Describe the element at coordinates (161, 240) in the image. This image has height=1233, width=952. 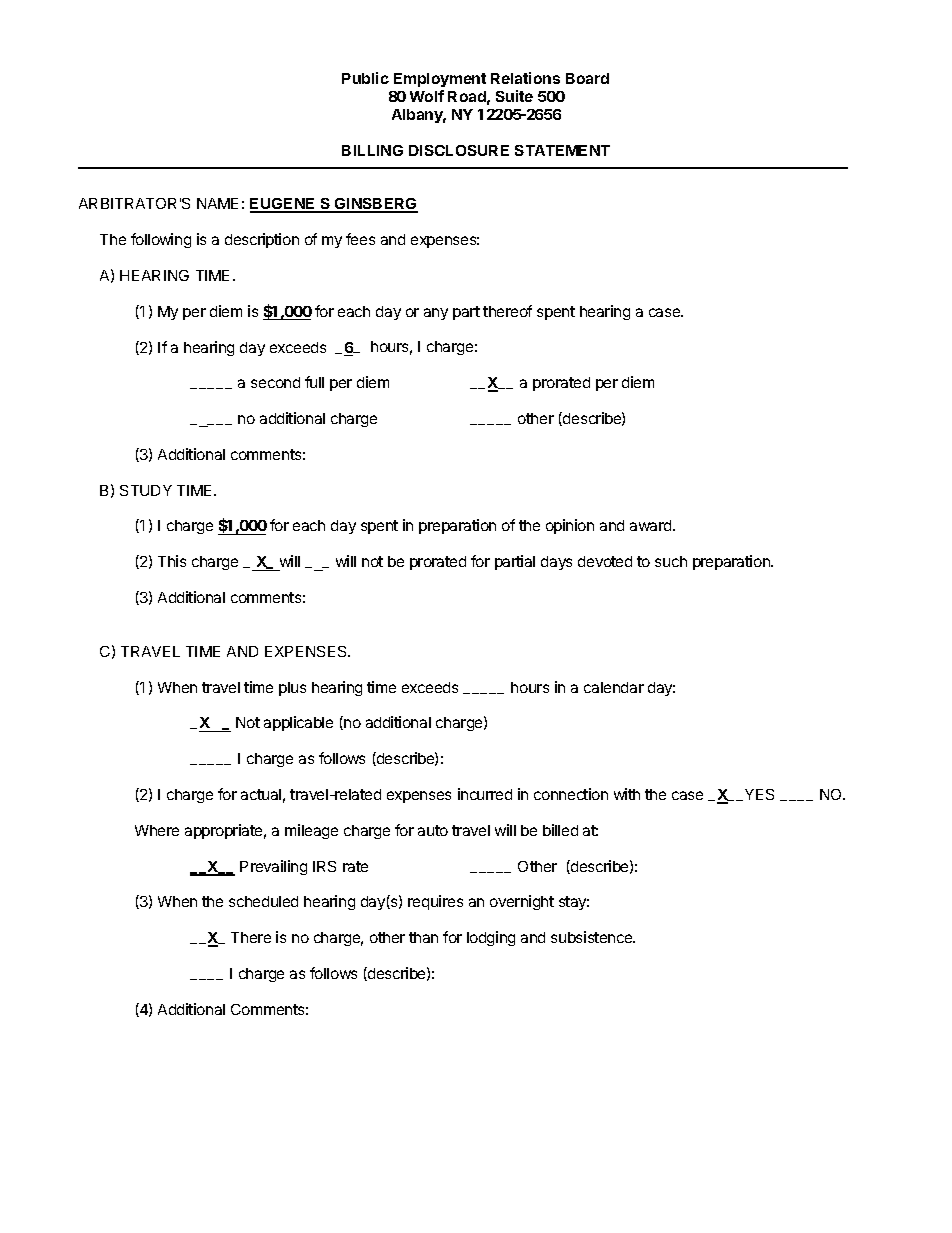
I see `following` at that location.
